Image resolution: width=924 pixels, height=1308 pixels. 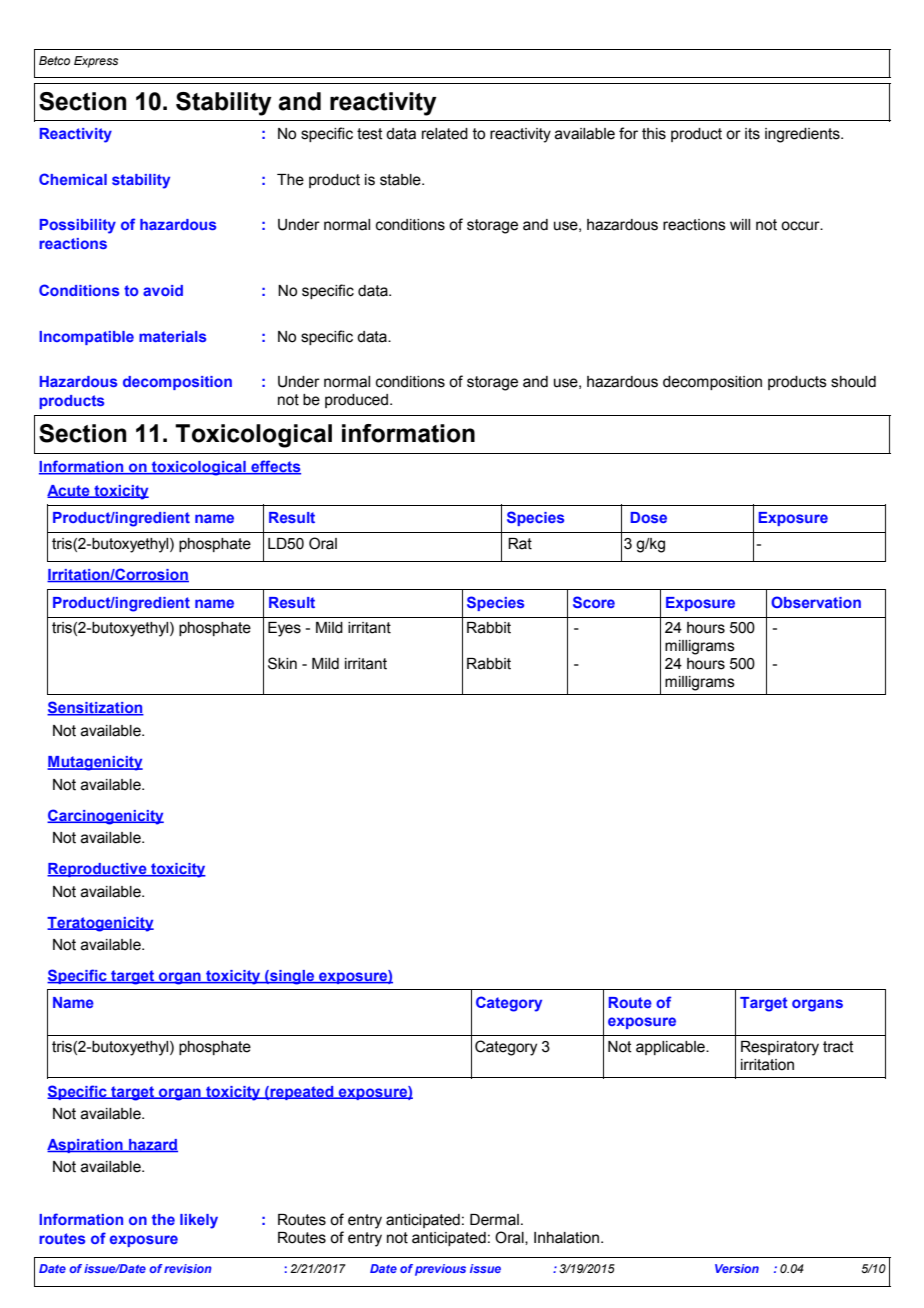 What do you see at coordinates (494, 1220) in the image?
I see `Dermal` at bounding box center [494, 1220].
